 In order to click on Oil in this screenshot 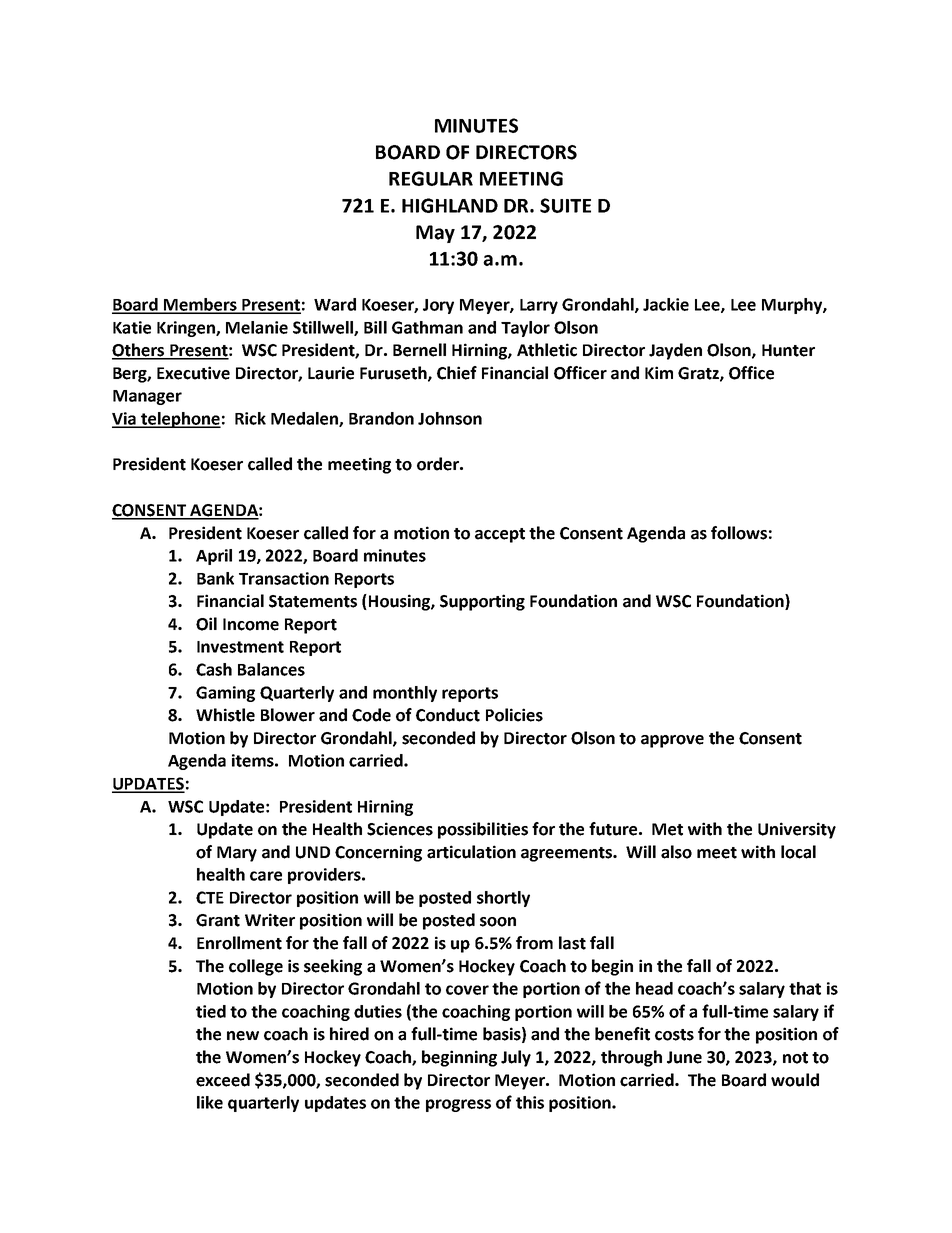, I will do `click(206, 624)`.
